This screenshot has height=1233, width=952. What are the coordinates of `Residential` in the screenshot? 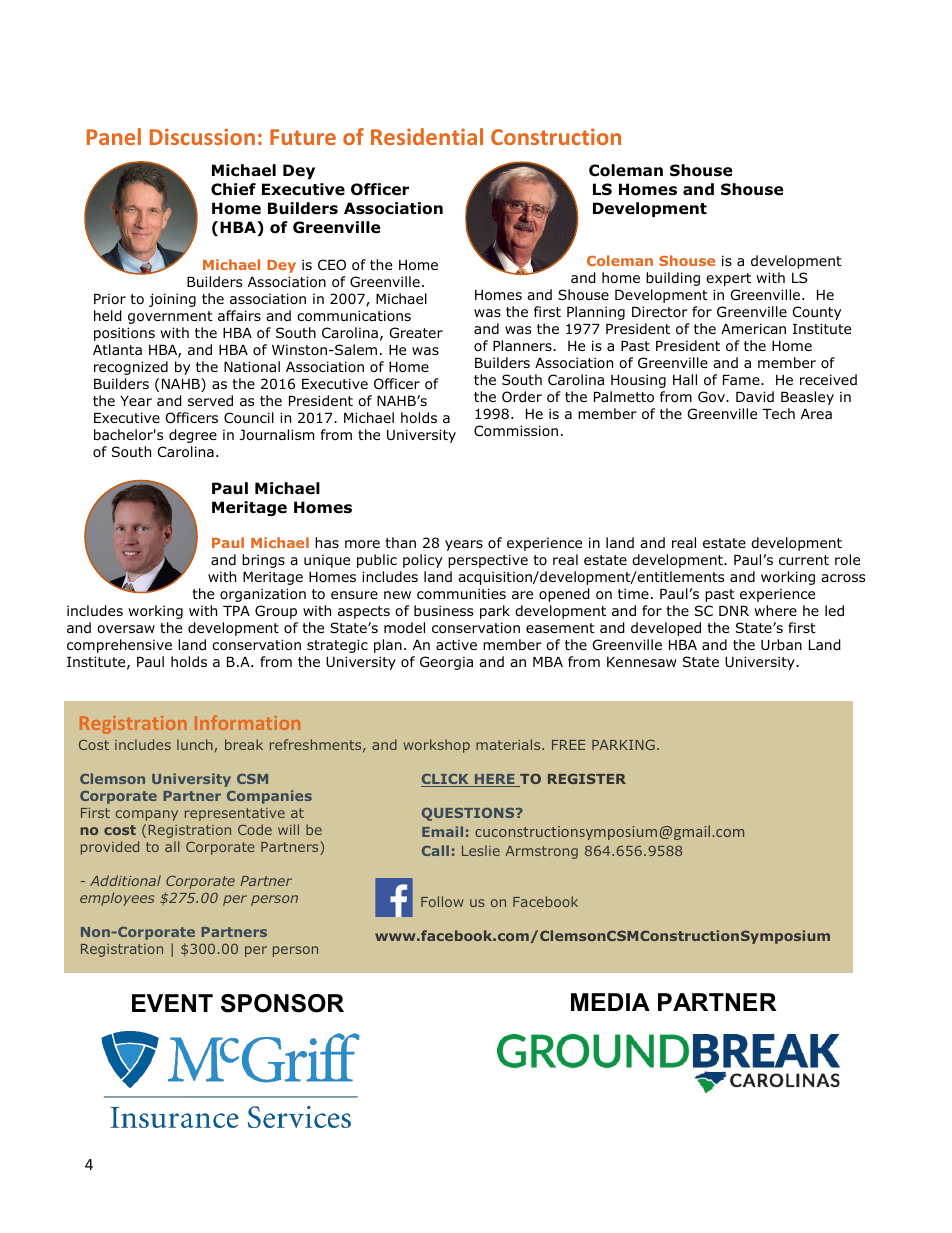 It's located at (427, 136).
